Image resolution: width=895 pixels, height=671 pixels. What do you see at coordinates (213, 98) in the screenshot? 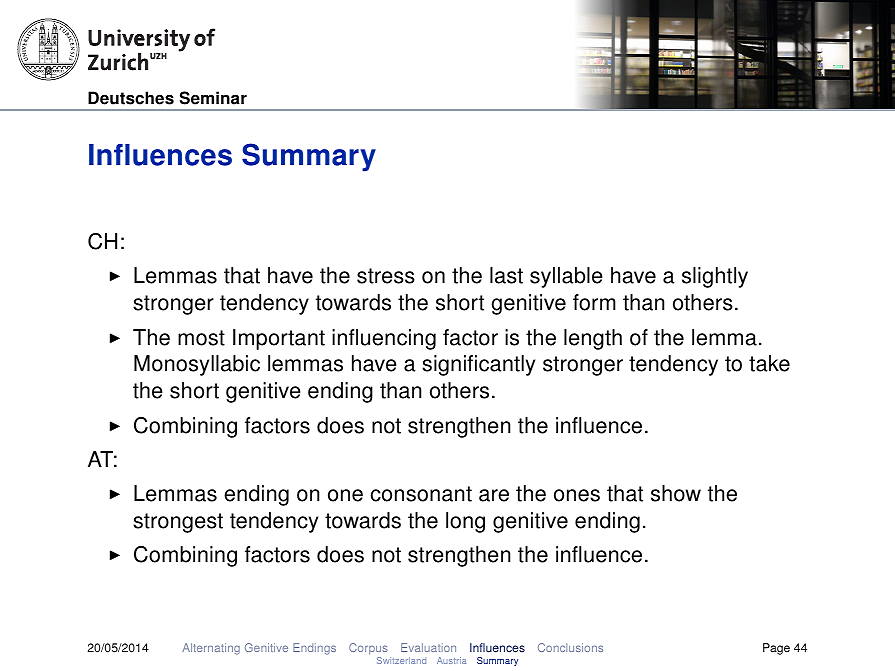
I see `Seminar` at bounding box center [213, 98].
